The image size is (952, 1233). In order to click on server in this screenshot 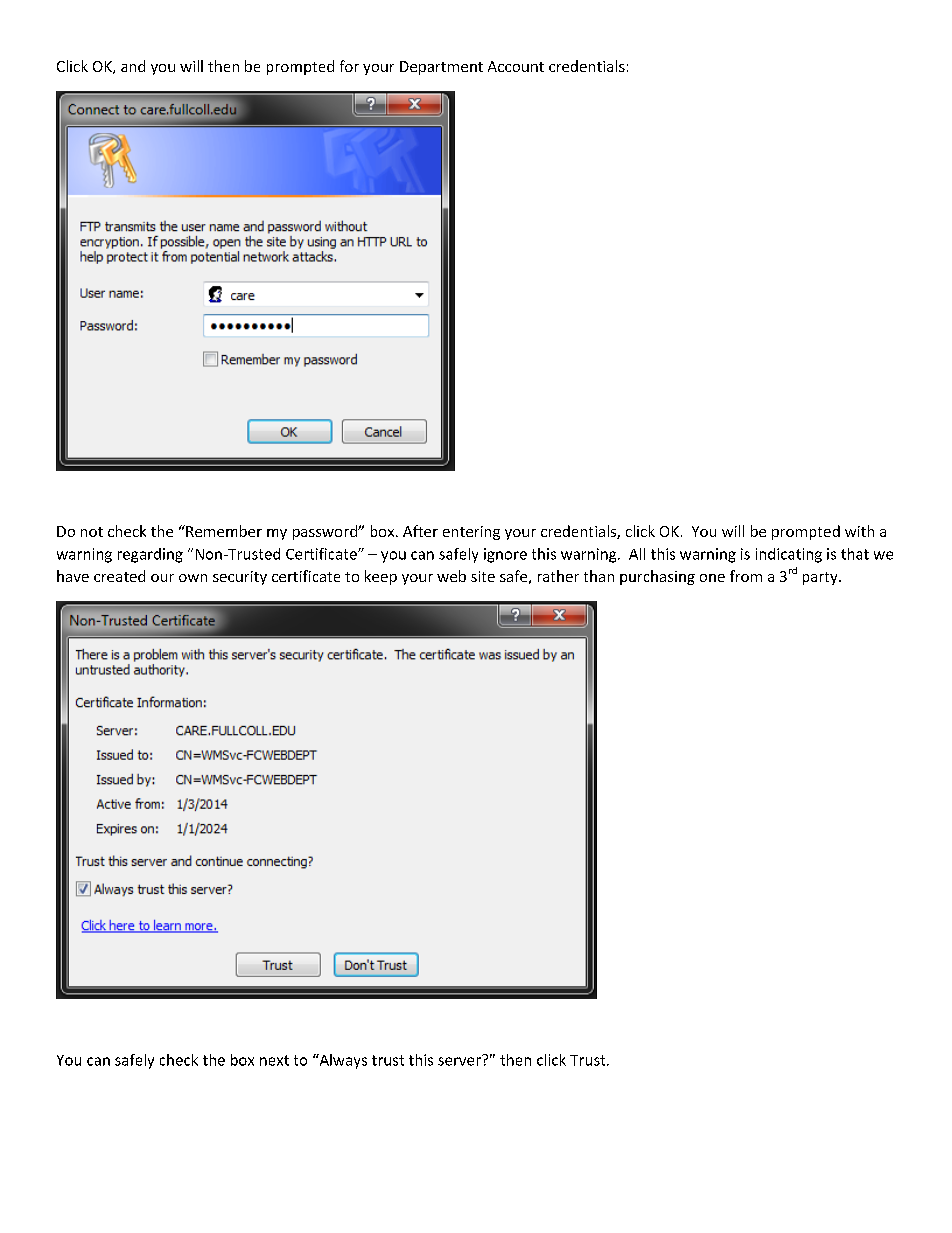, I will do `click(460, 1060)`.
